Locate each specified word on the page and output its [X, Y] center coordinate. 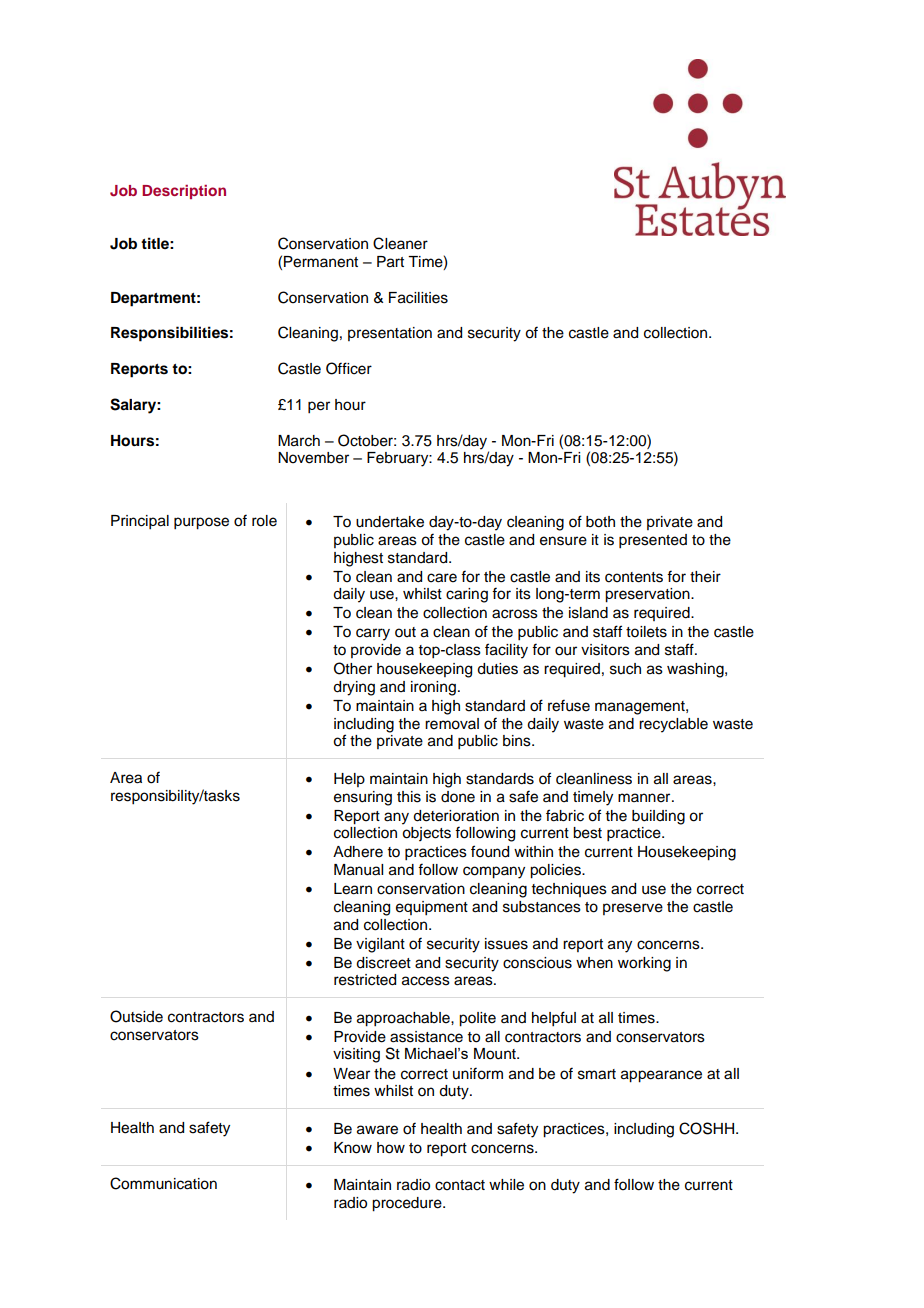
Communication [163, 1183]
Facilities [418, 298]
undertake [390, 522]
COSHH [708, 1128]
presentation [390, 334]
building [658, 817]
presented [653, 541]
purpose [201, 523]
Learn [353, 889]
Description [184, 192]
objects [426, 834]
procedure [408, 1204]
